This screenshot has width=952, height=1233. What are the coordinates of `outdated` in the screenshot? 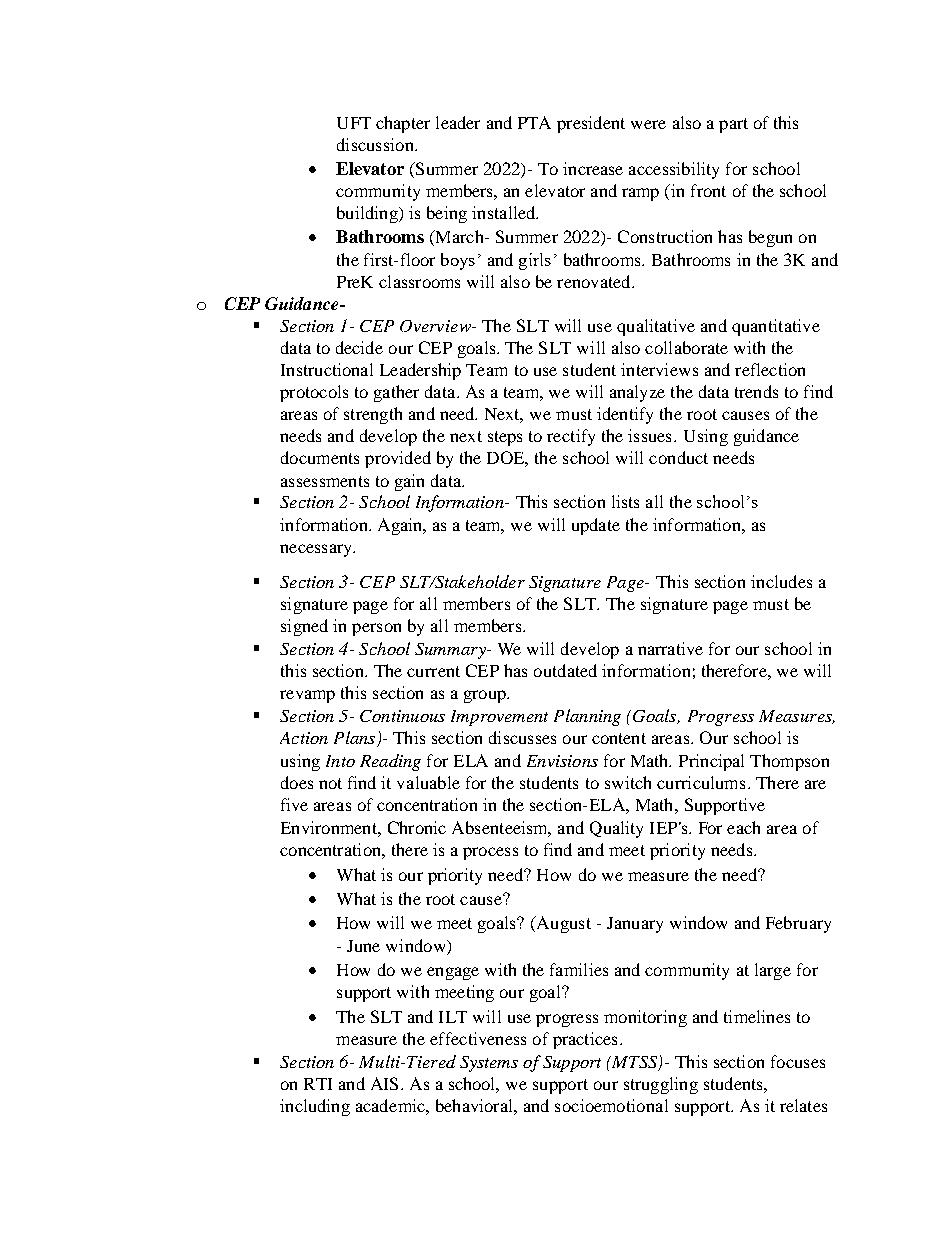 It's located at (565, 670).
